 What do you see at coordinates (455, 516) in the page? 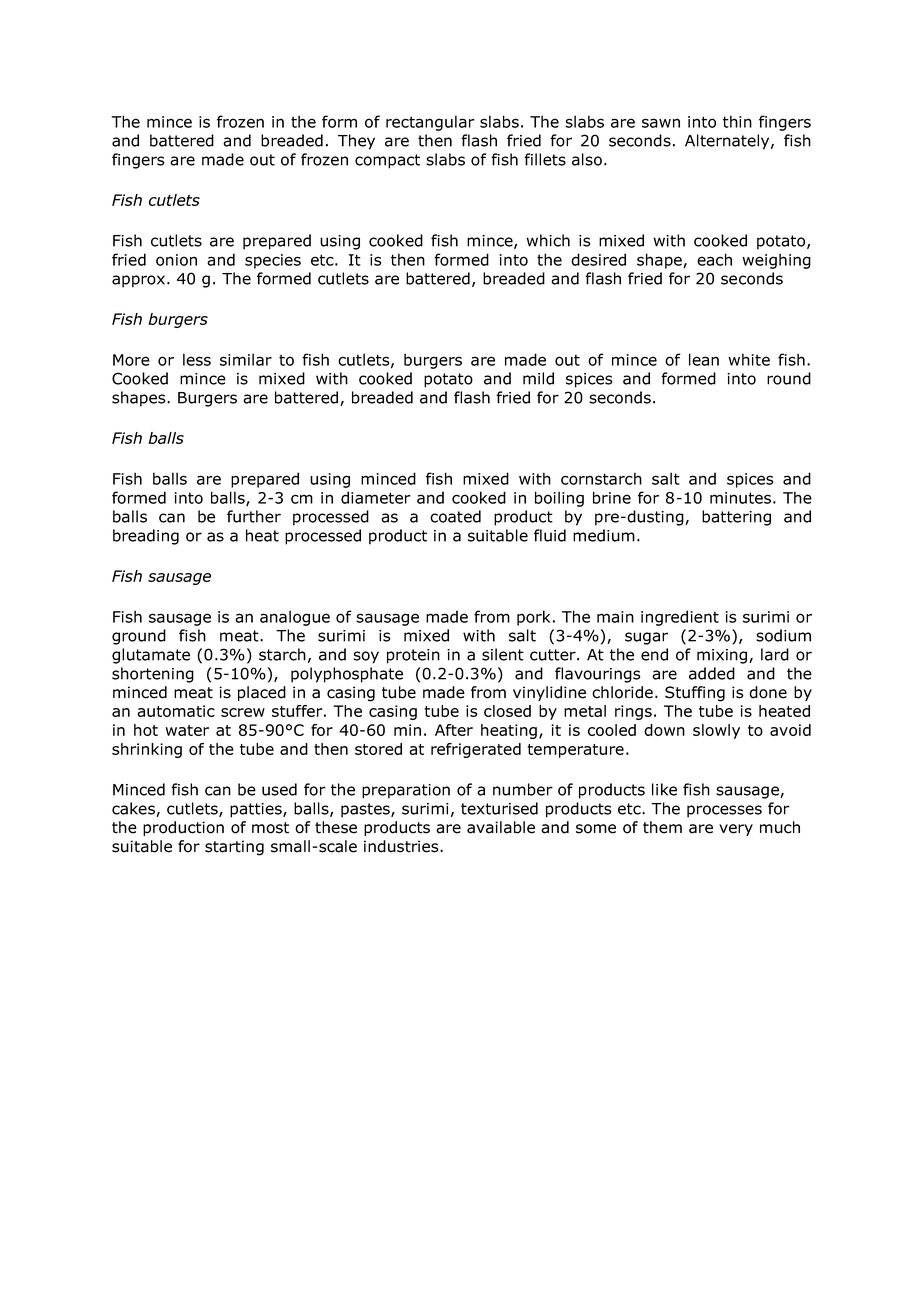
I see `coated` at bounding box center [455, 516].
